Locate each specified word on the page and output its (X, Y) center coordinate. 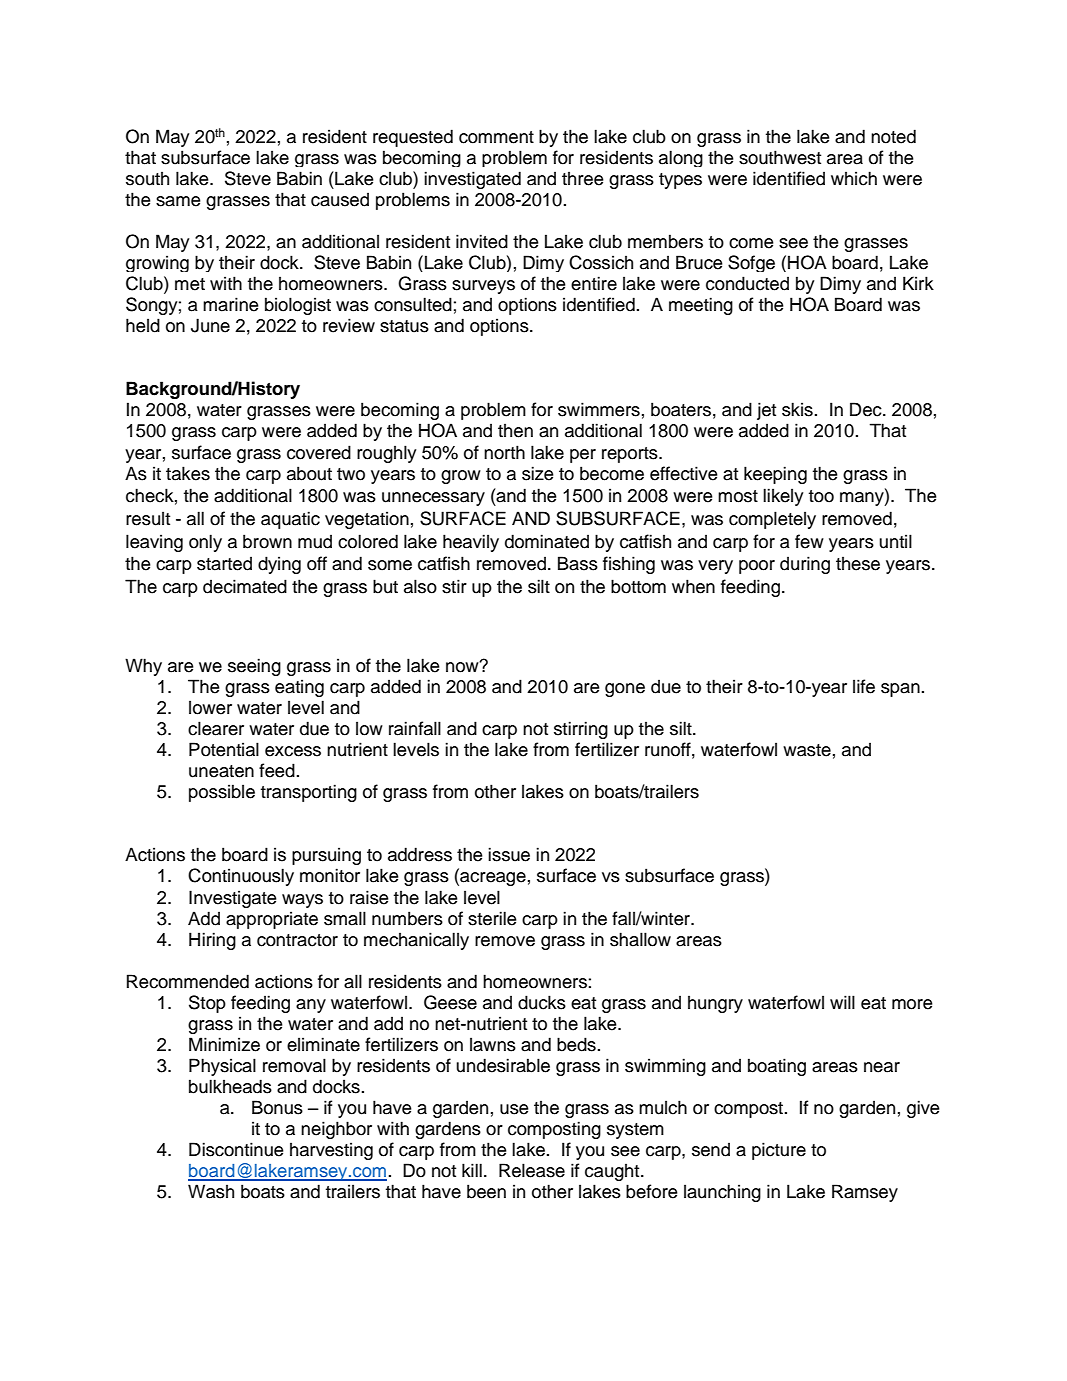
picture (779, 1151)
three (583, 179)
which (854, 178)
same (178, 201)
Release (532, 1170)
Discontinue (236, 1149)
